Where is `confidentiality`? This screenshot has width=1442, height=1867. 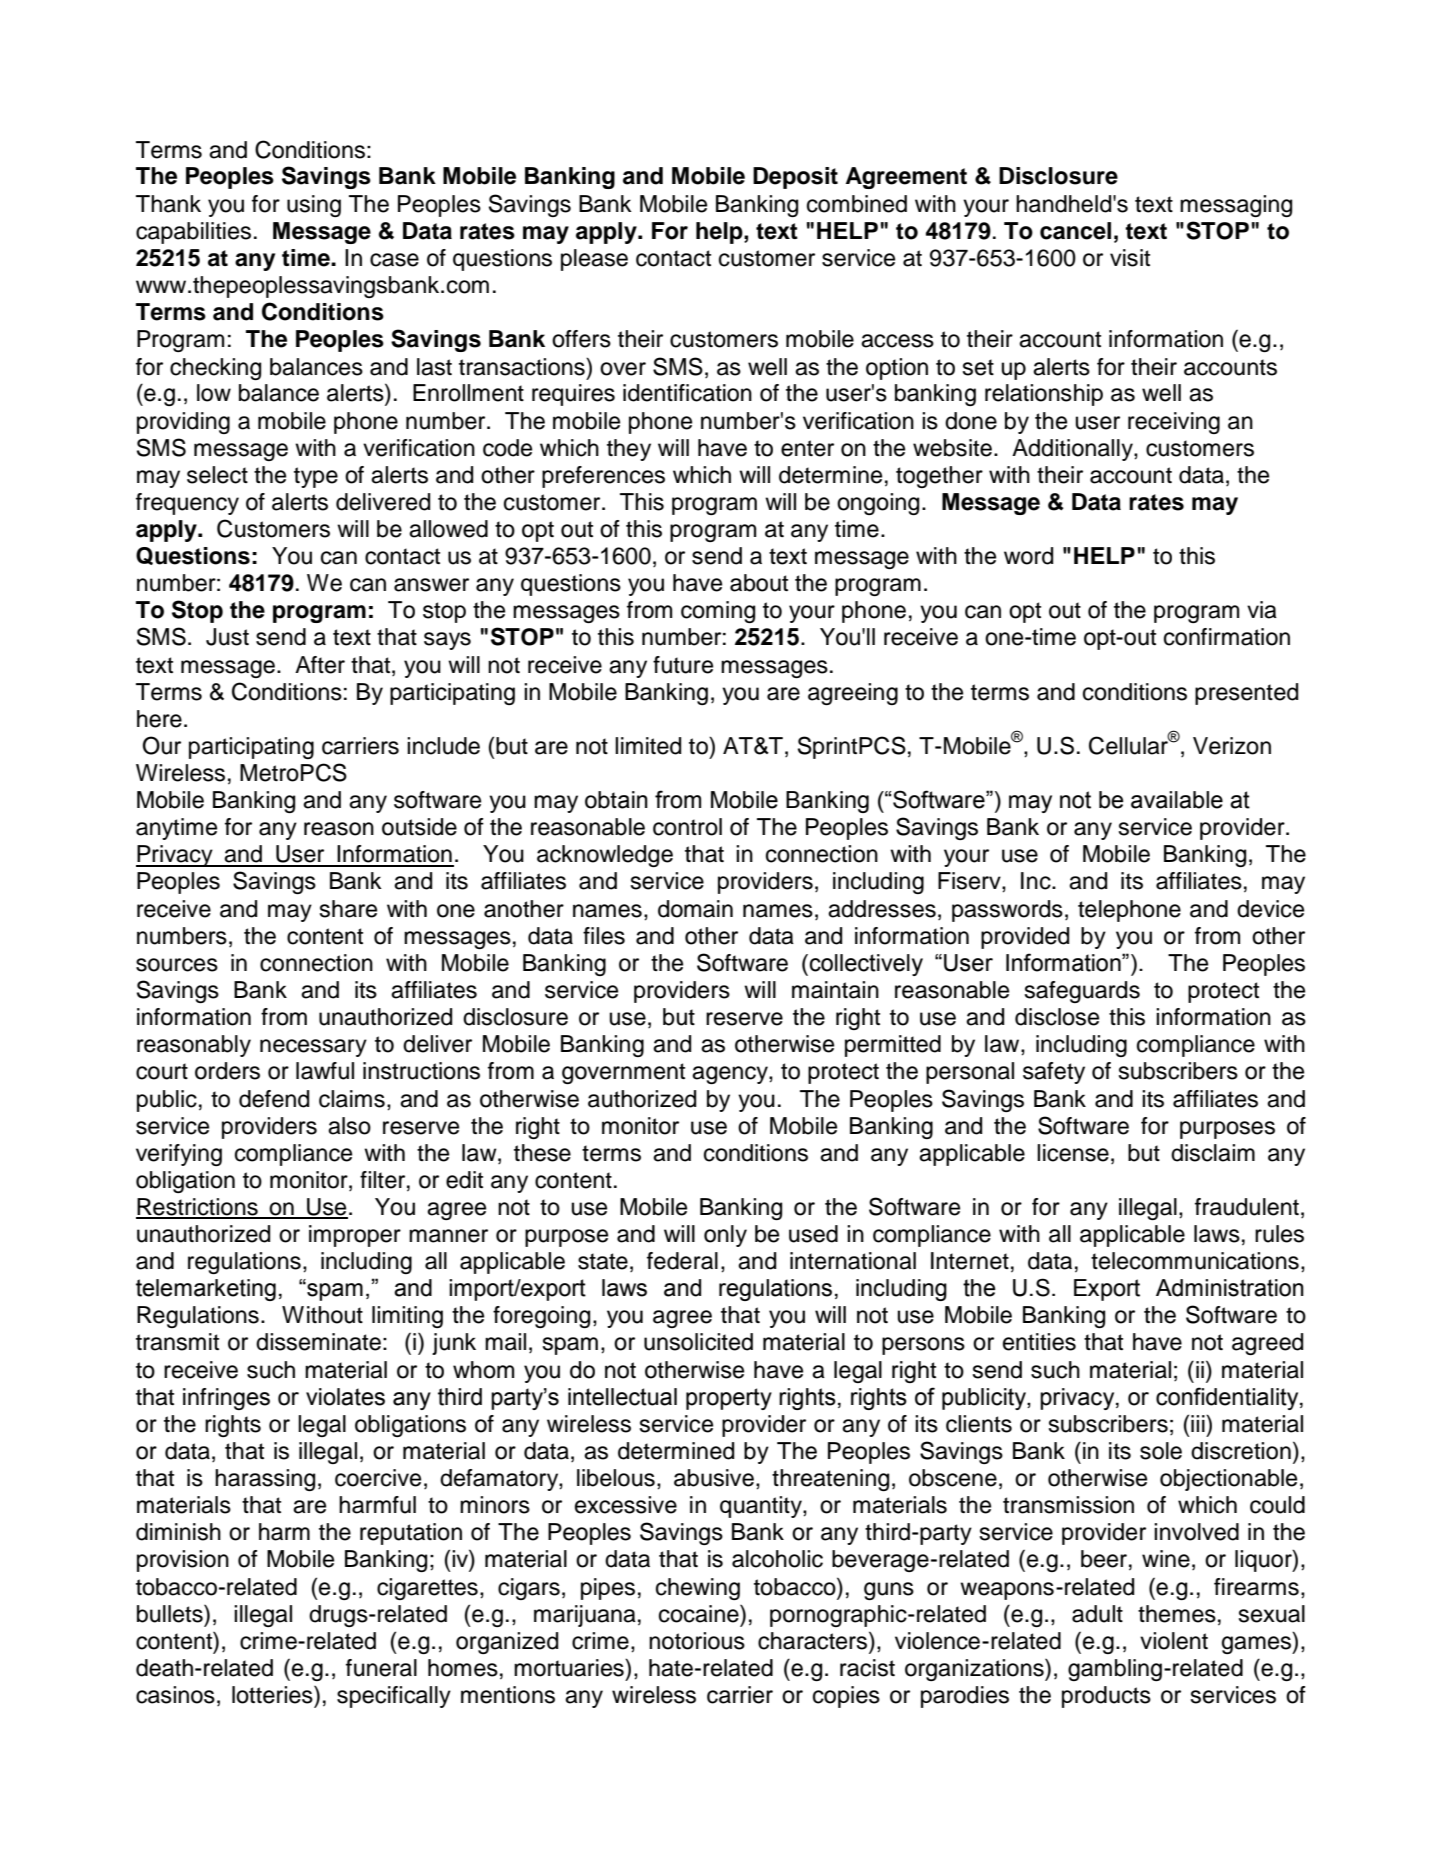
confidentiality is located at coordinates (1228, 1398).
